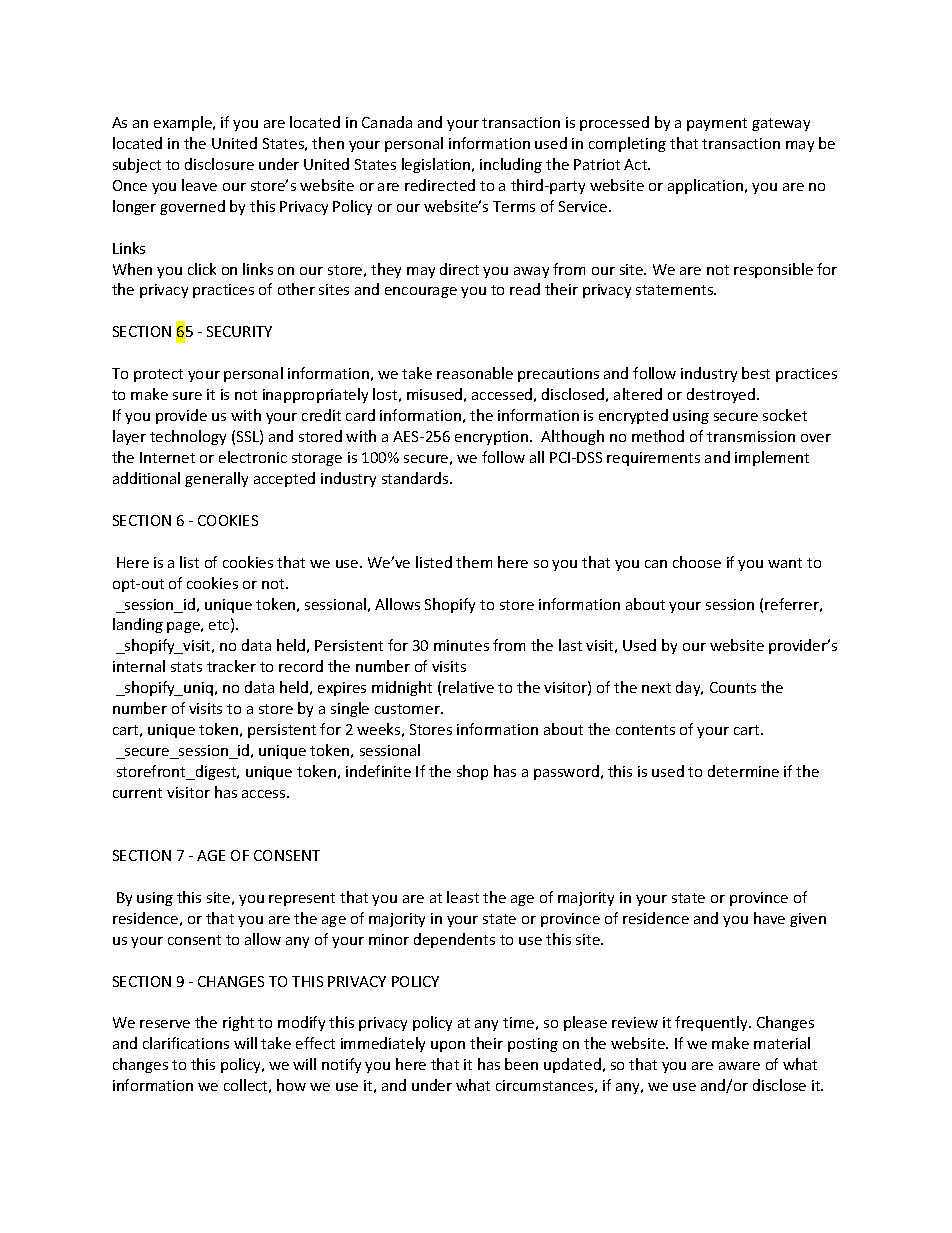 The height and width of the screenshot is (1233, 952). I want to click on example, so click(184, 123).
